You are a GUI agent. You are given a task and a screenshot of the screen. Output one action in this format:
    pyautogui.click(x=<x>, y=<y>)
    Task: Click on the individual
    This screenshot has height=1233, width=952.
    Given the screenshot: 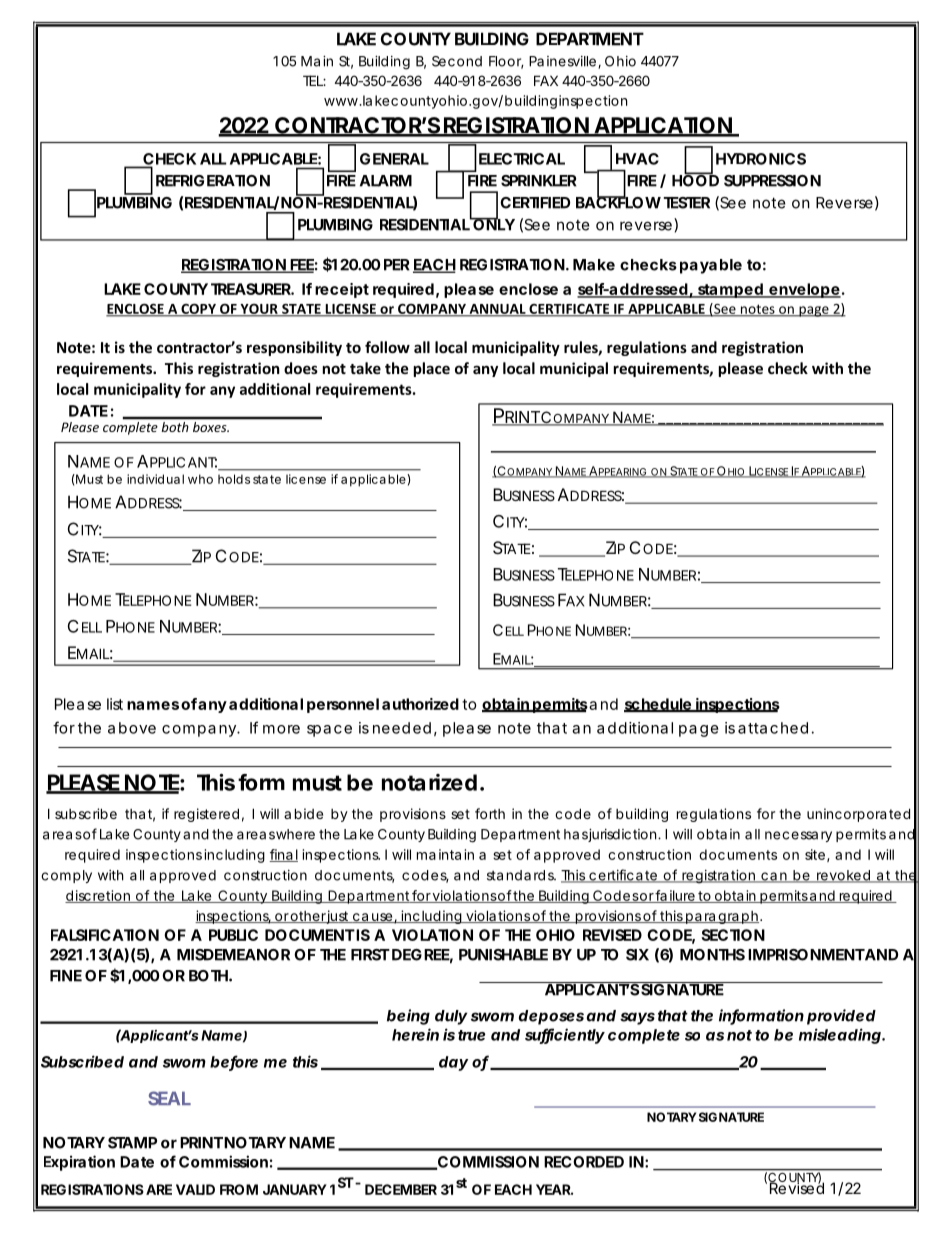 What is the action you would take?
    pyautogui.click(x=155, y=479)
